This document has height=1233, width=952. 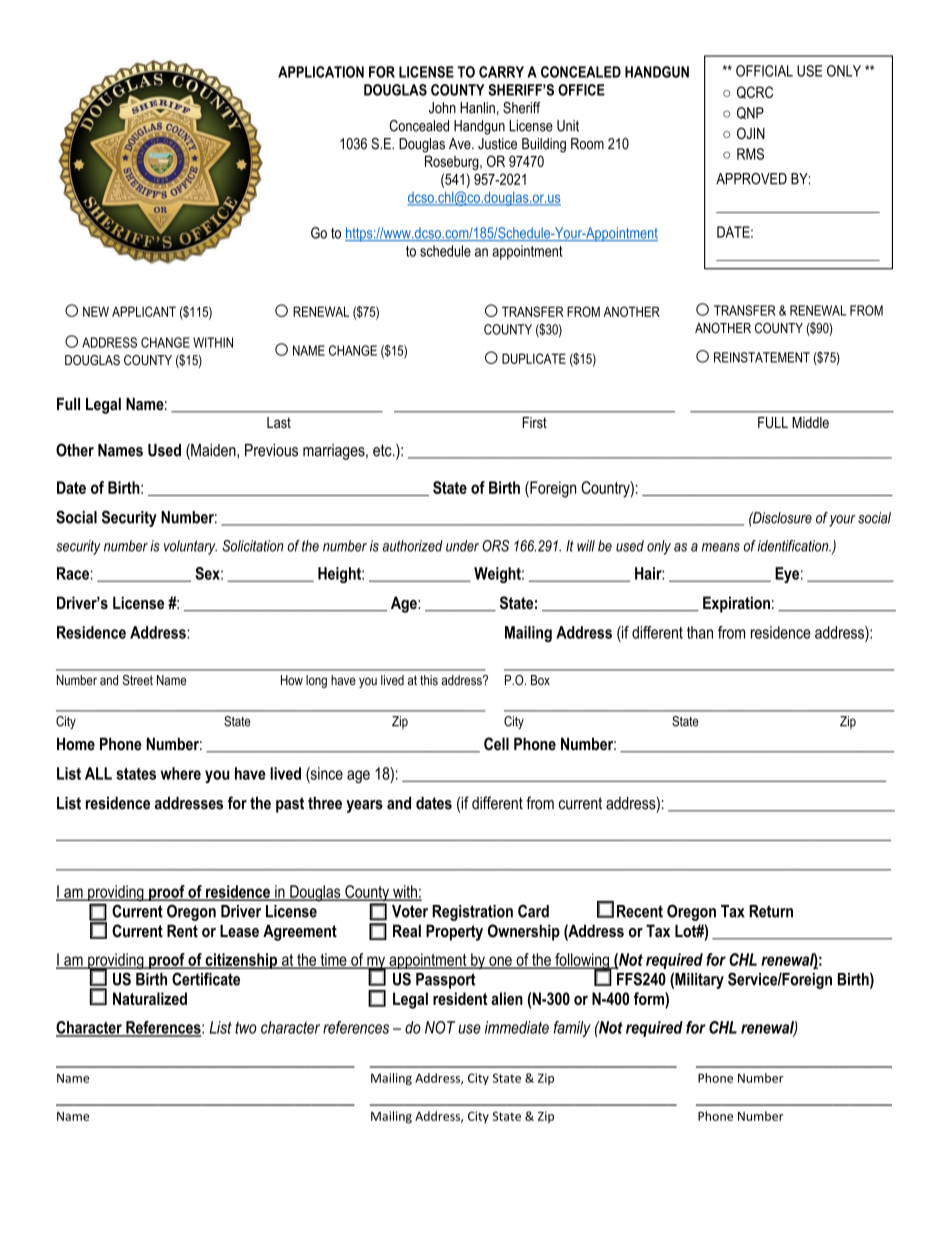 I want to click on John, so click(x=442, y=108).
